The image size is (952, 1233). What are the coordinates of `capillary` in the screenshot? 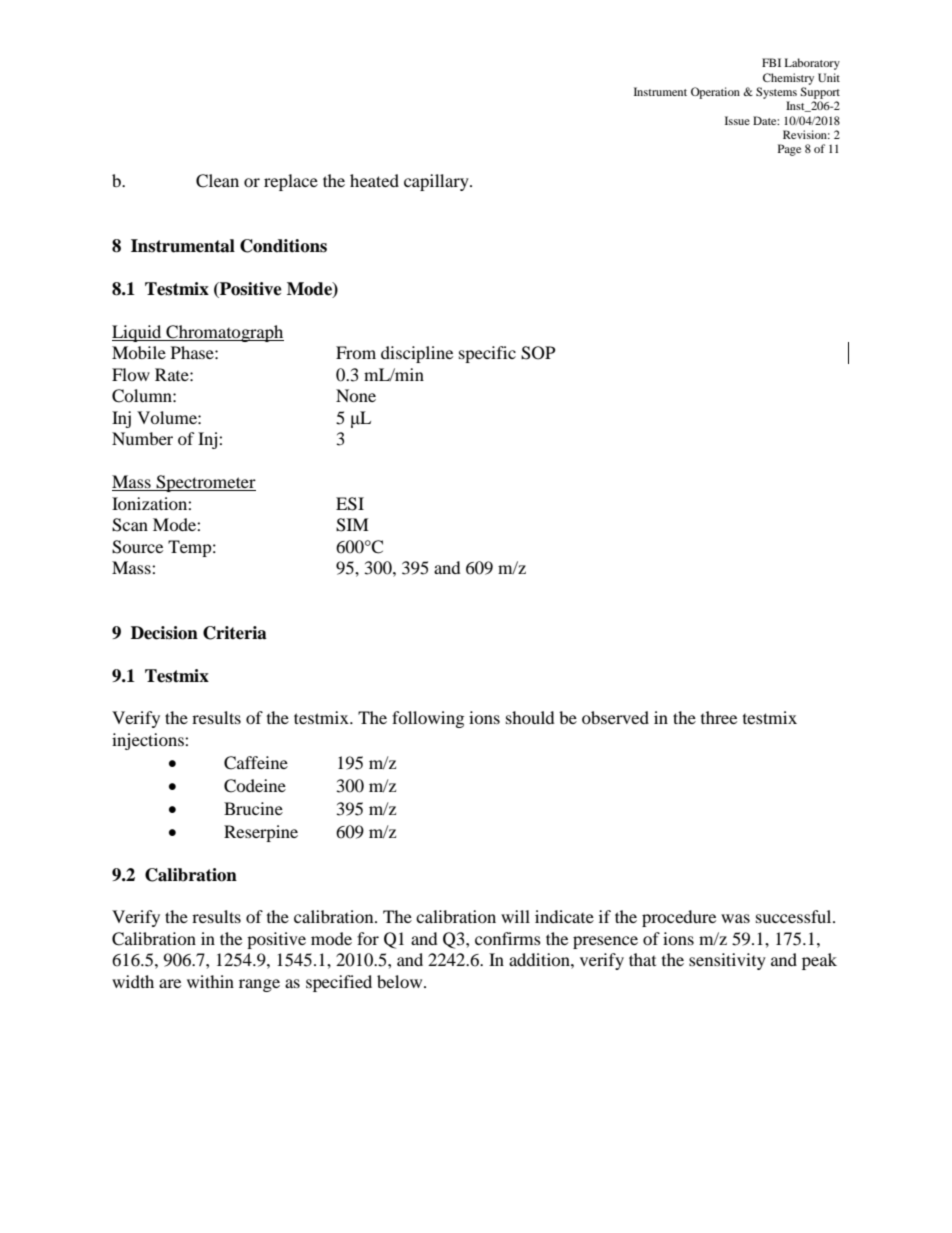 It's located at (437, 182).
